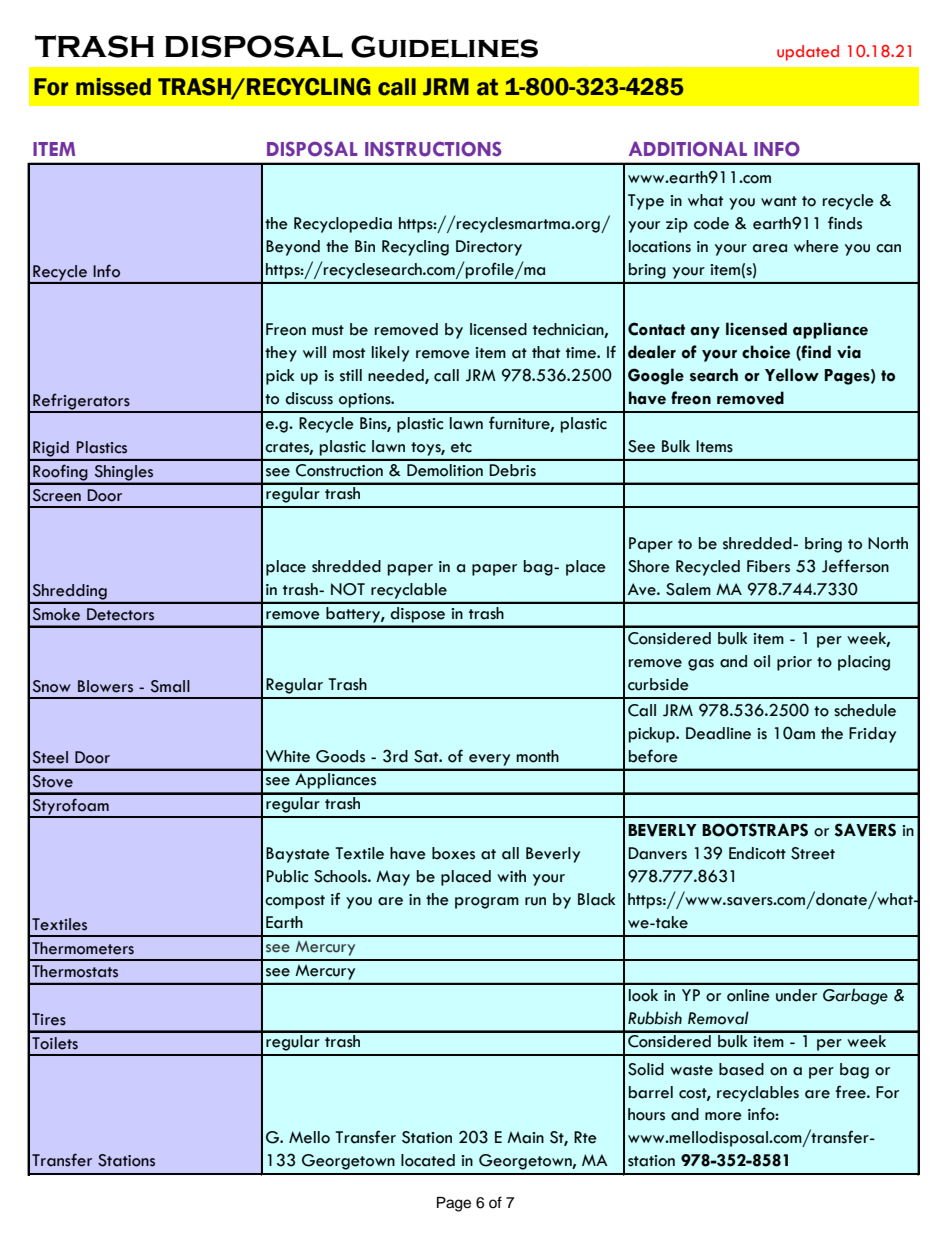 Image resolution: width=952 pixels, height=1233 pixels. Describe the element at coordinates (649, 566) in the screenshot. I see `Shore` at that location.
